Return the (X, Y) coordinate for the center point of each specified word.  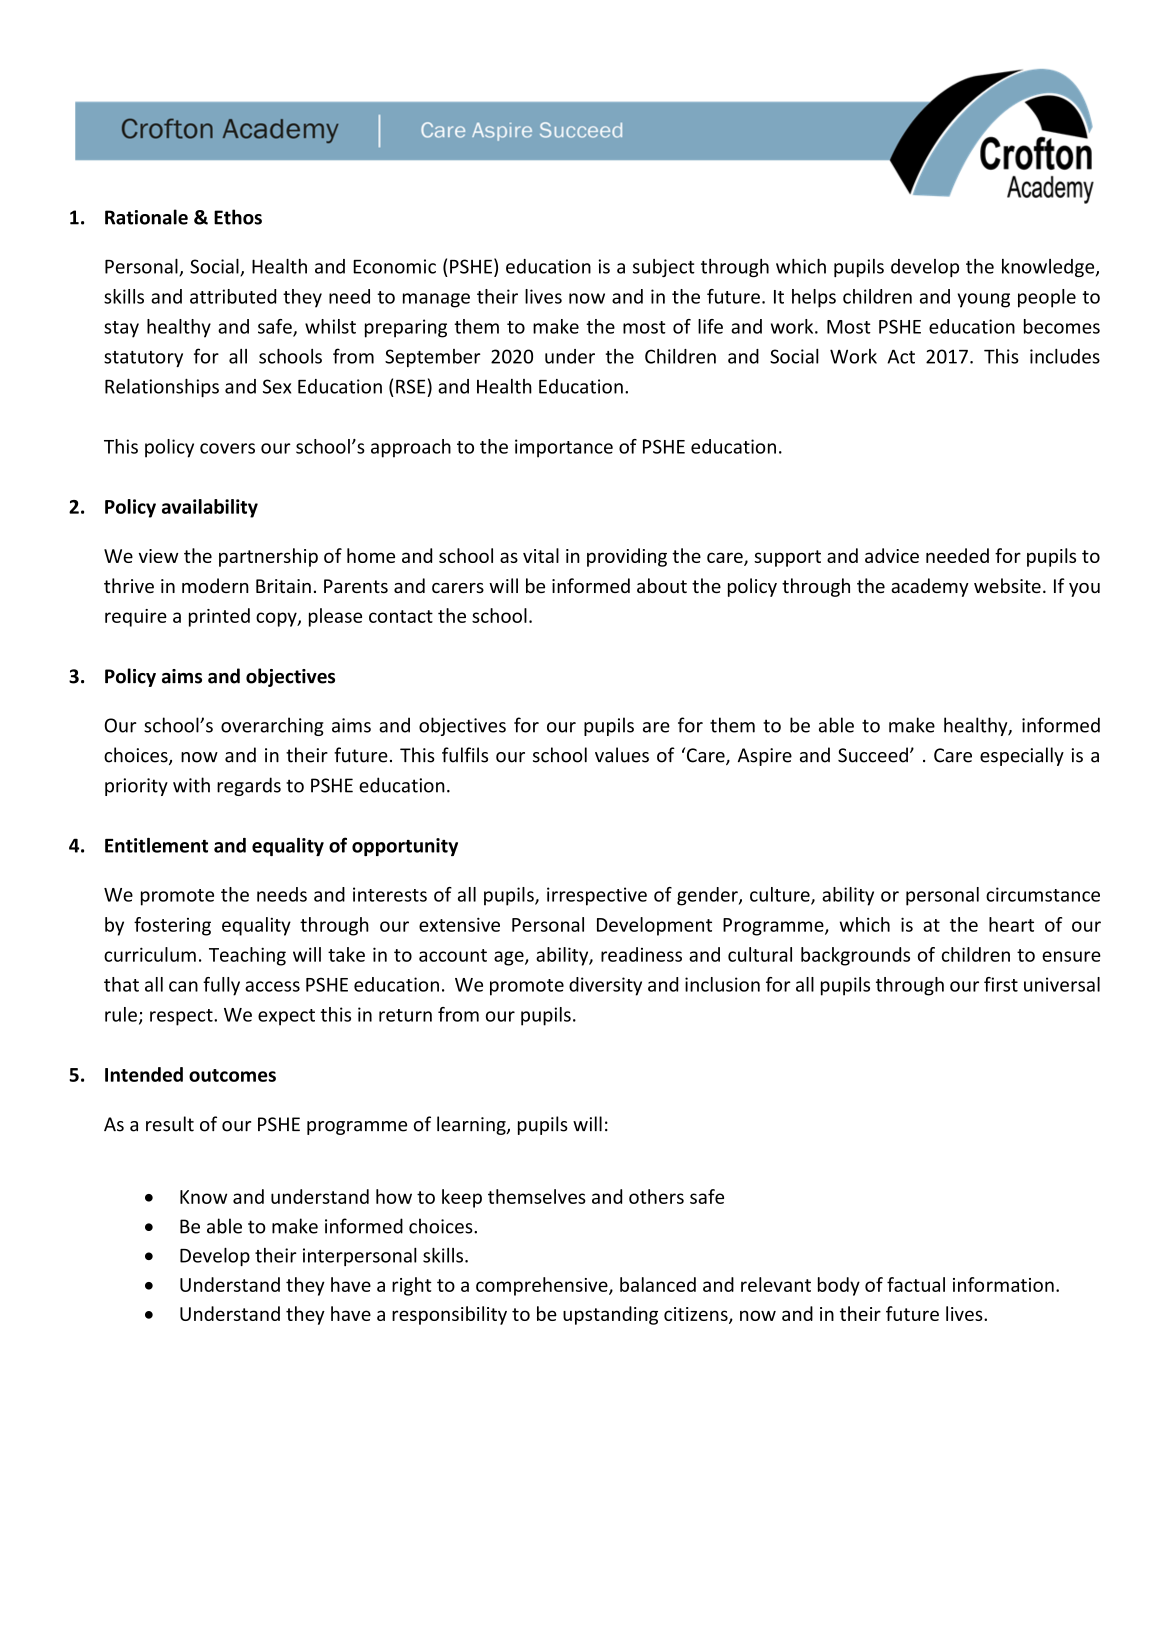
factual (916, 1284)
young (984, 300)
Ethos (238, 217)
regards (249, 786)
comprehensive (543, 1286)
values (622, 755)
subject (664, 268)
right (412, 1286)
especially (1022, 756)
